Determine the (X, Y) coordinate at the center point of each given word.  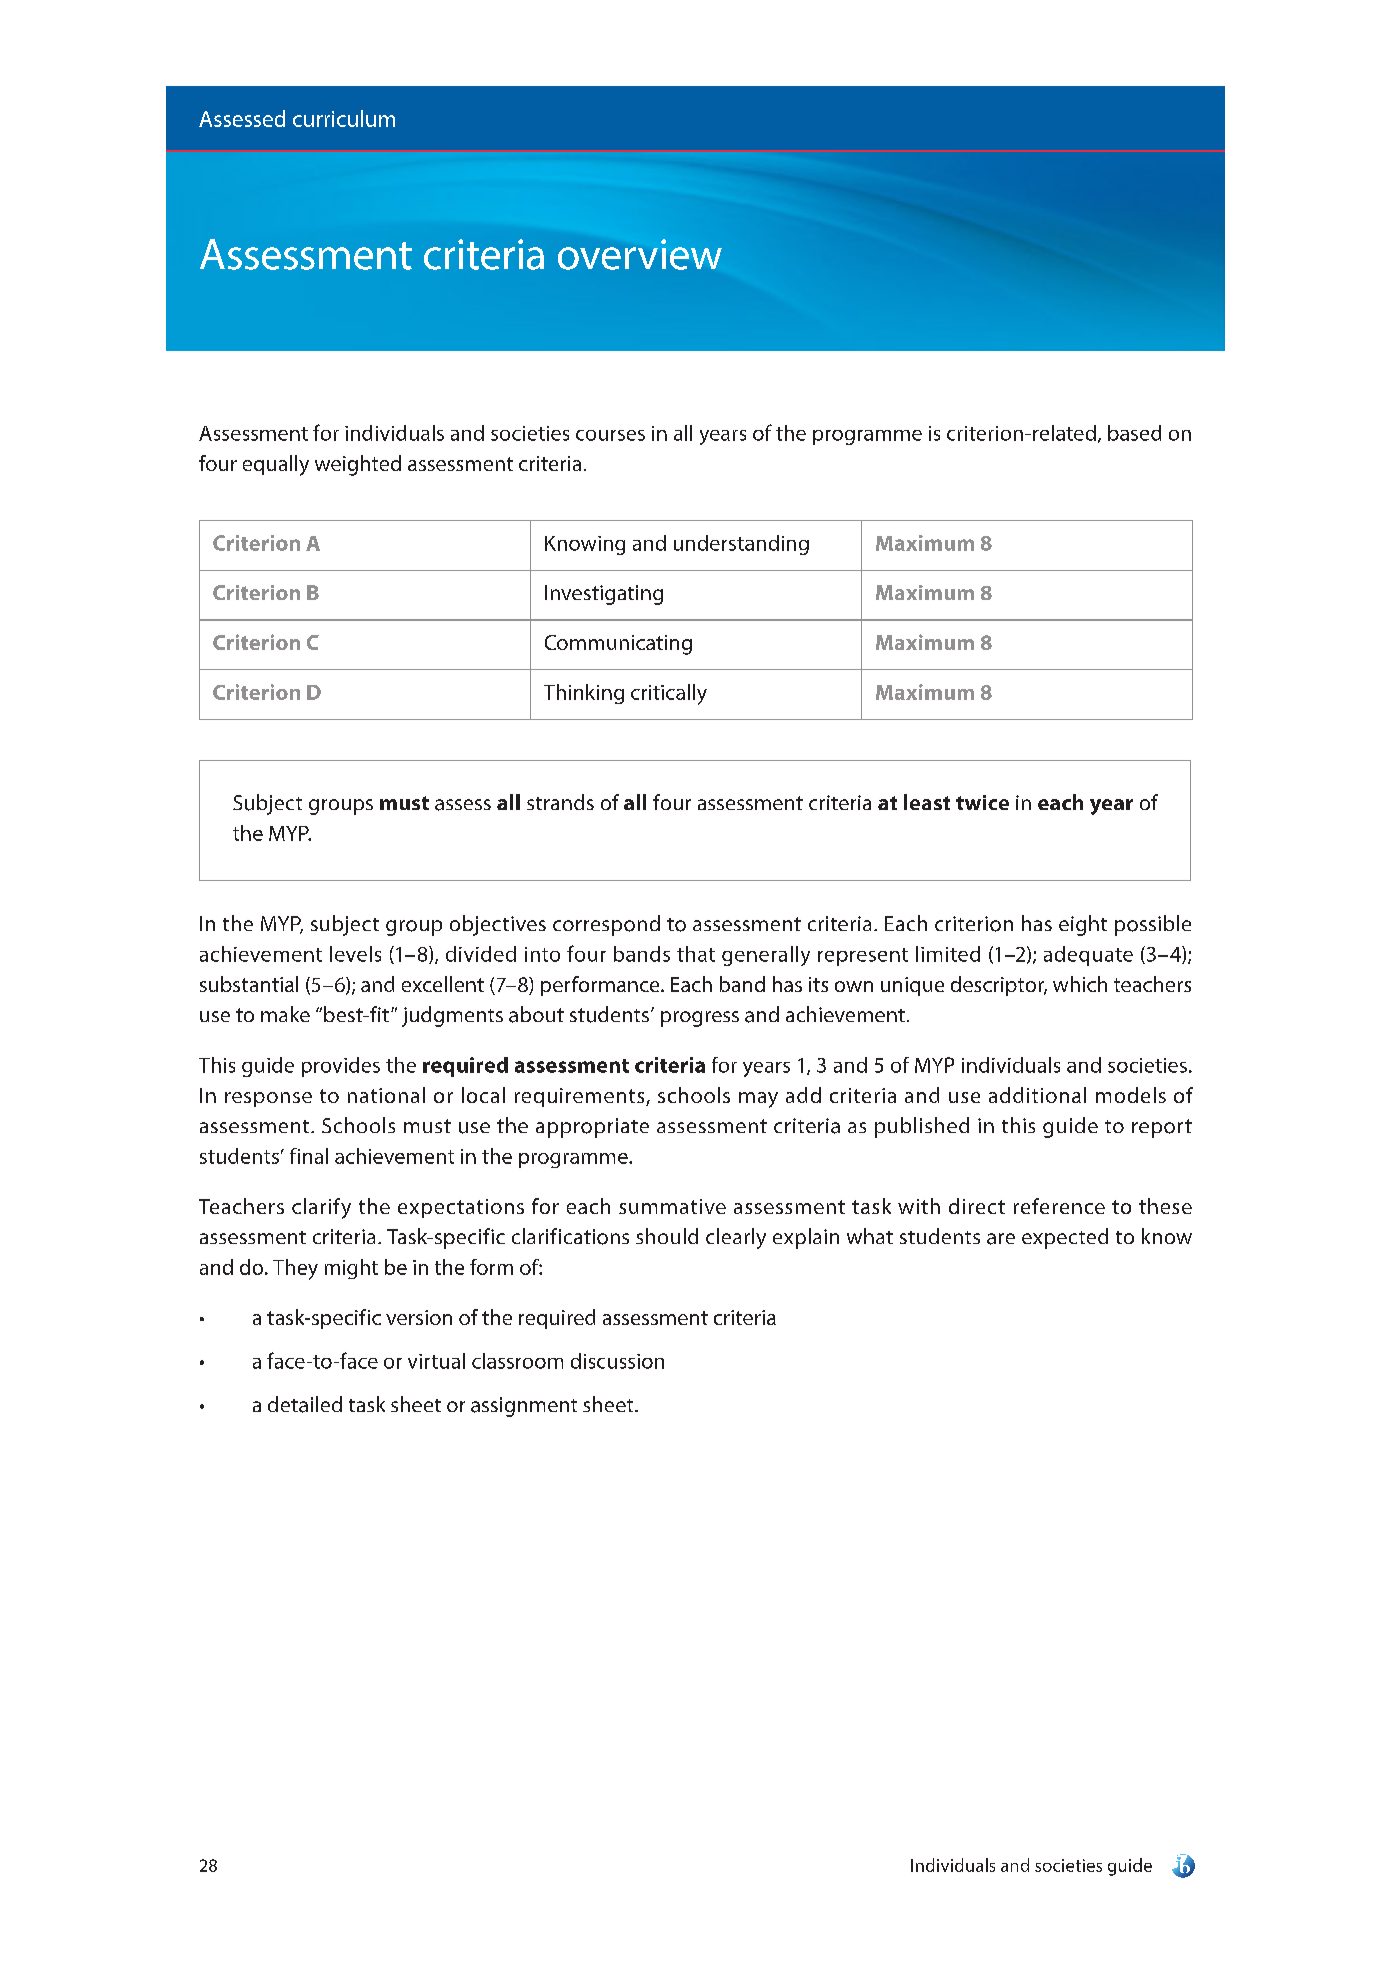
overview (640, 254)
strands (560, 802)
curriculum (344, 118)
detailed (305, 1404)
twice (982, 802)
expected (1065, 1238)
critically (669, 694)
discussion (617, 1361)
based (1134, 433)
